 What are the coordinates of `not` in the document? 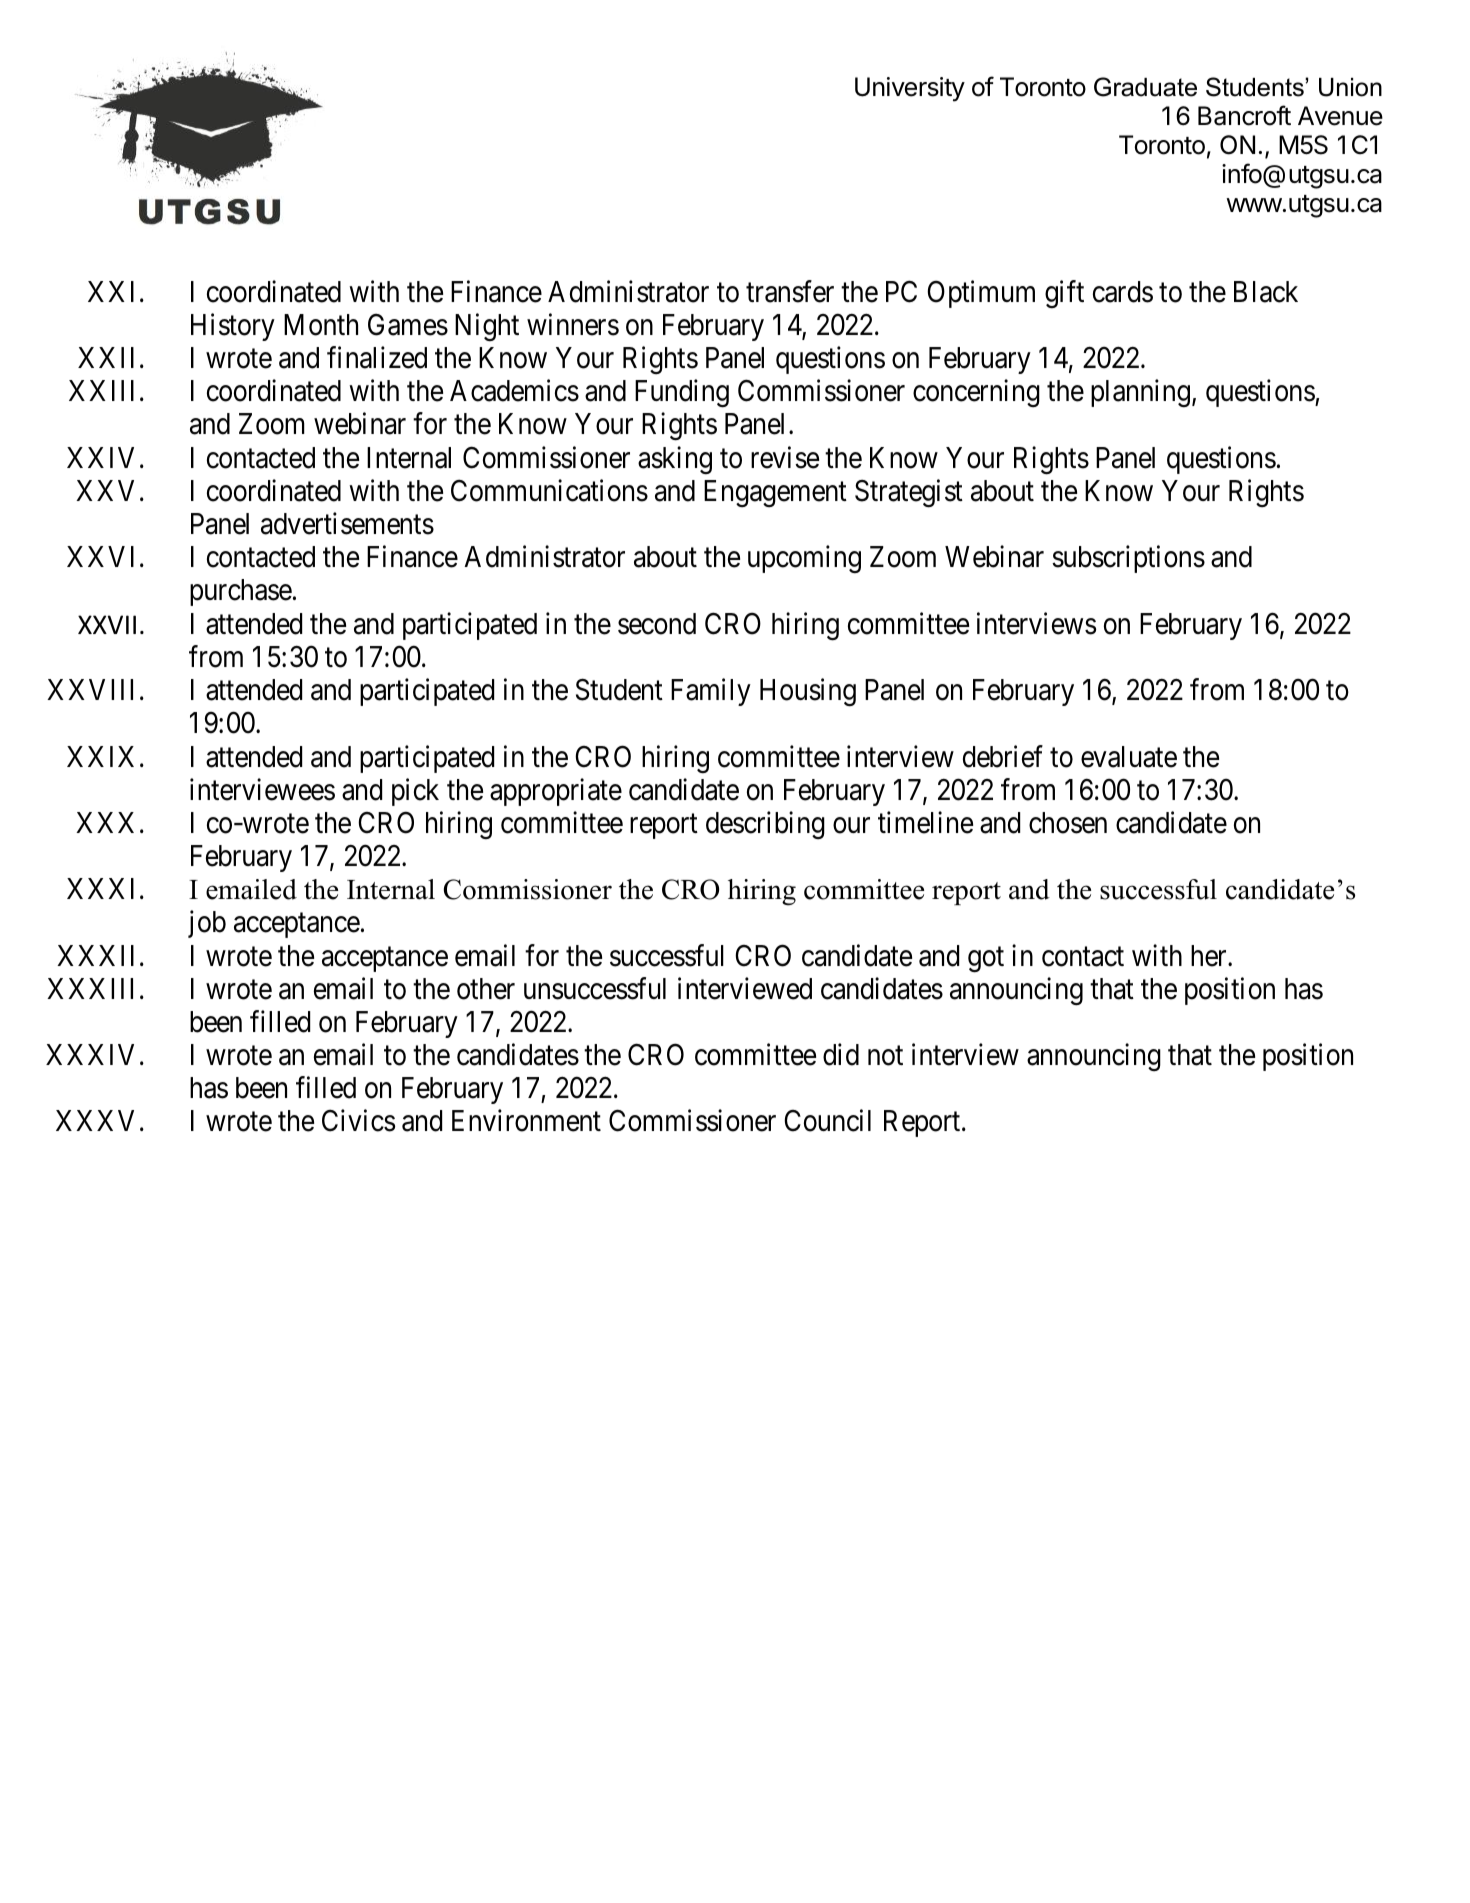 It's located at (885, 1056).
